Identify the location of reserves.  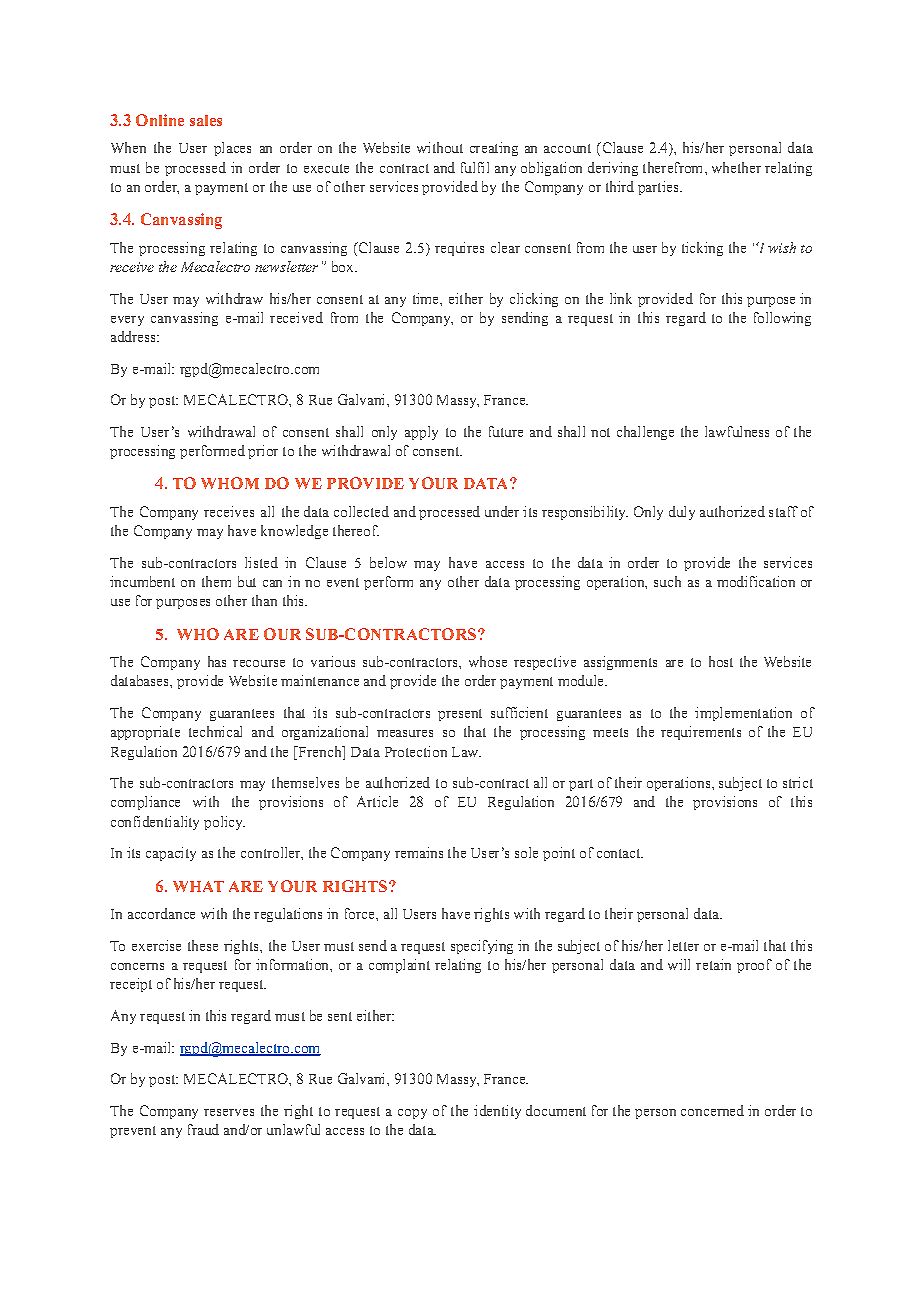
(229, 1112).
